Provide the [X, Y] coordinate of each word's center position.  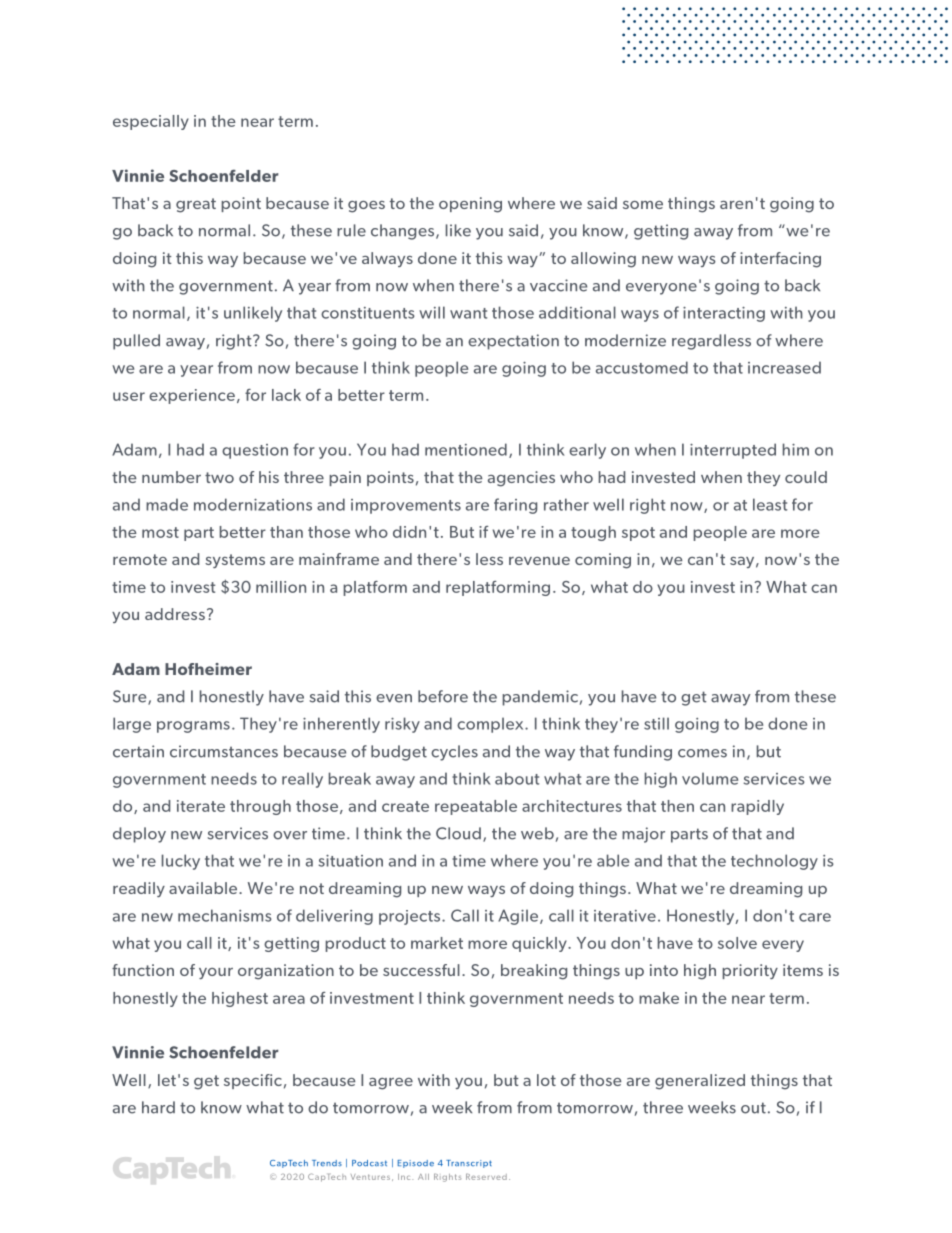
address [175, 614]
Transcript [469, 1164]
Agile [518, 917]
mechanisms [225, 915]
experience [192, 396]
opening [470, 205]
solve [737, 943]
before [443, 696]
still [656, 723]
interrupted [733, 451]
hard [158, 1107]
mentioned [466, 449]
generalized [700, 1082]
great [196, 205]
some [643, 205]
